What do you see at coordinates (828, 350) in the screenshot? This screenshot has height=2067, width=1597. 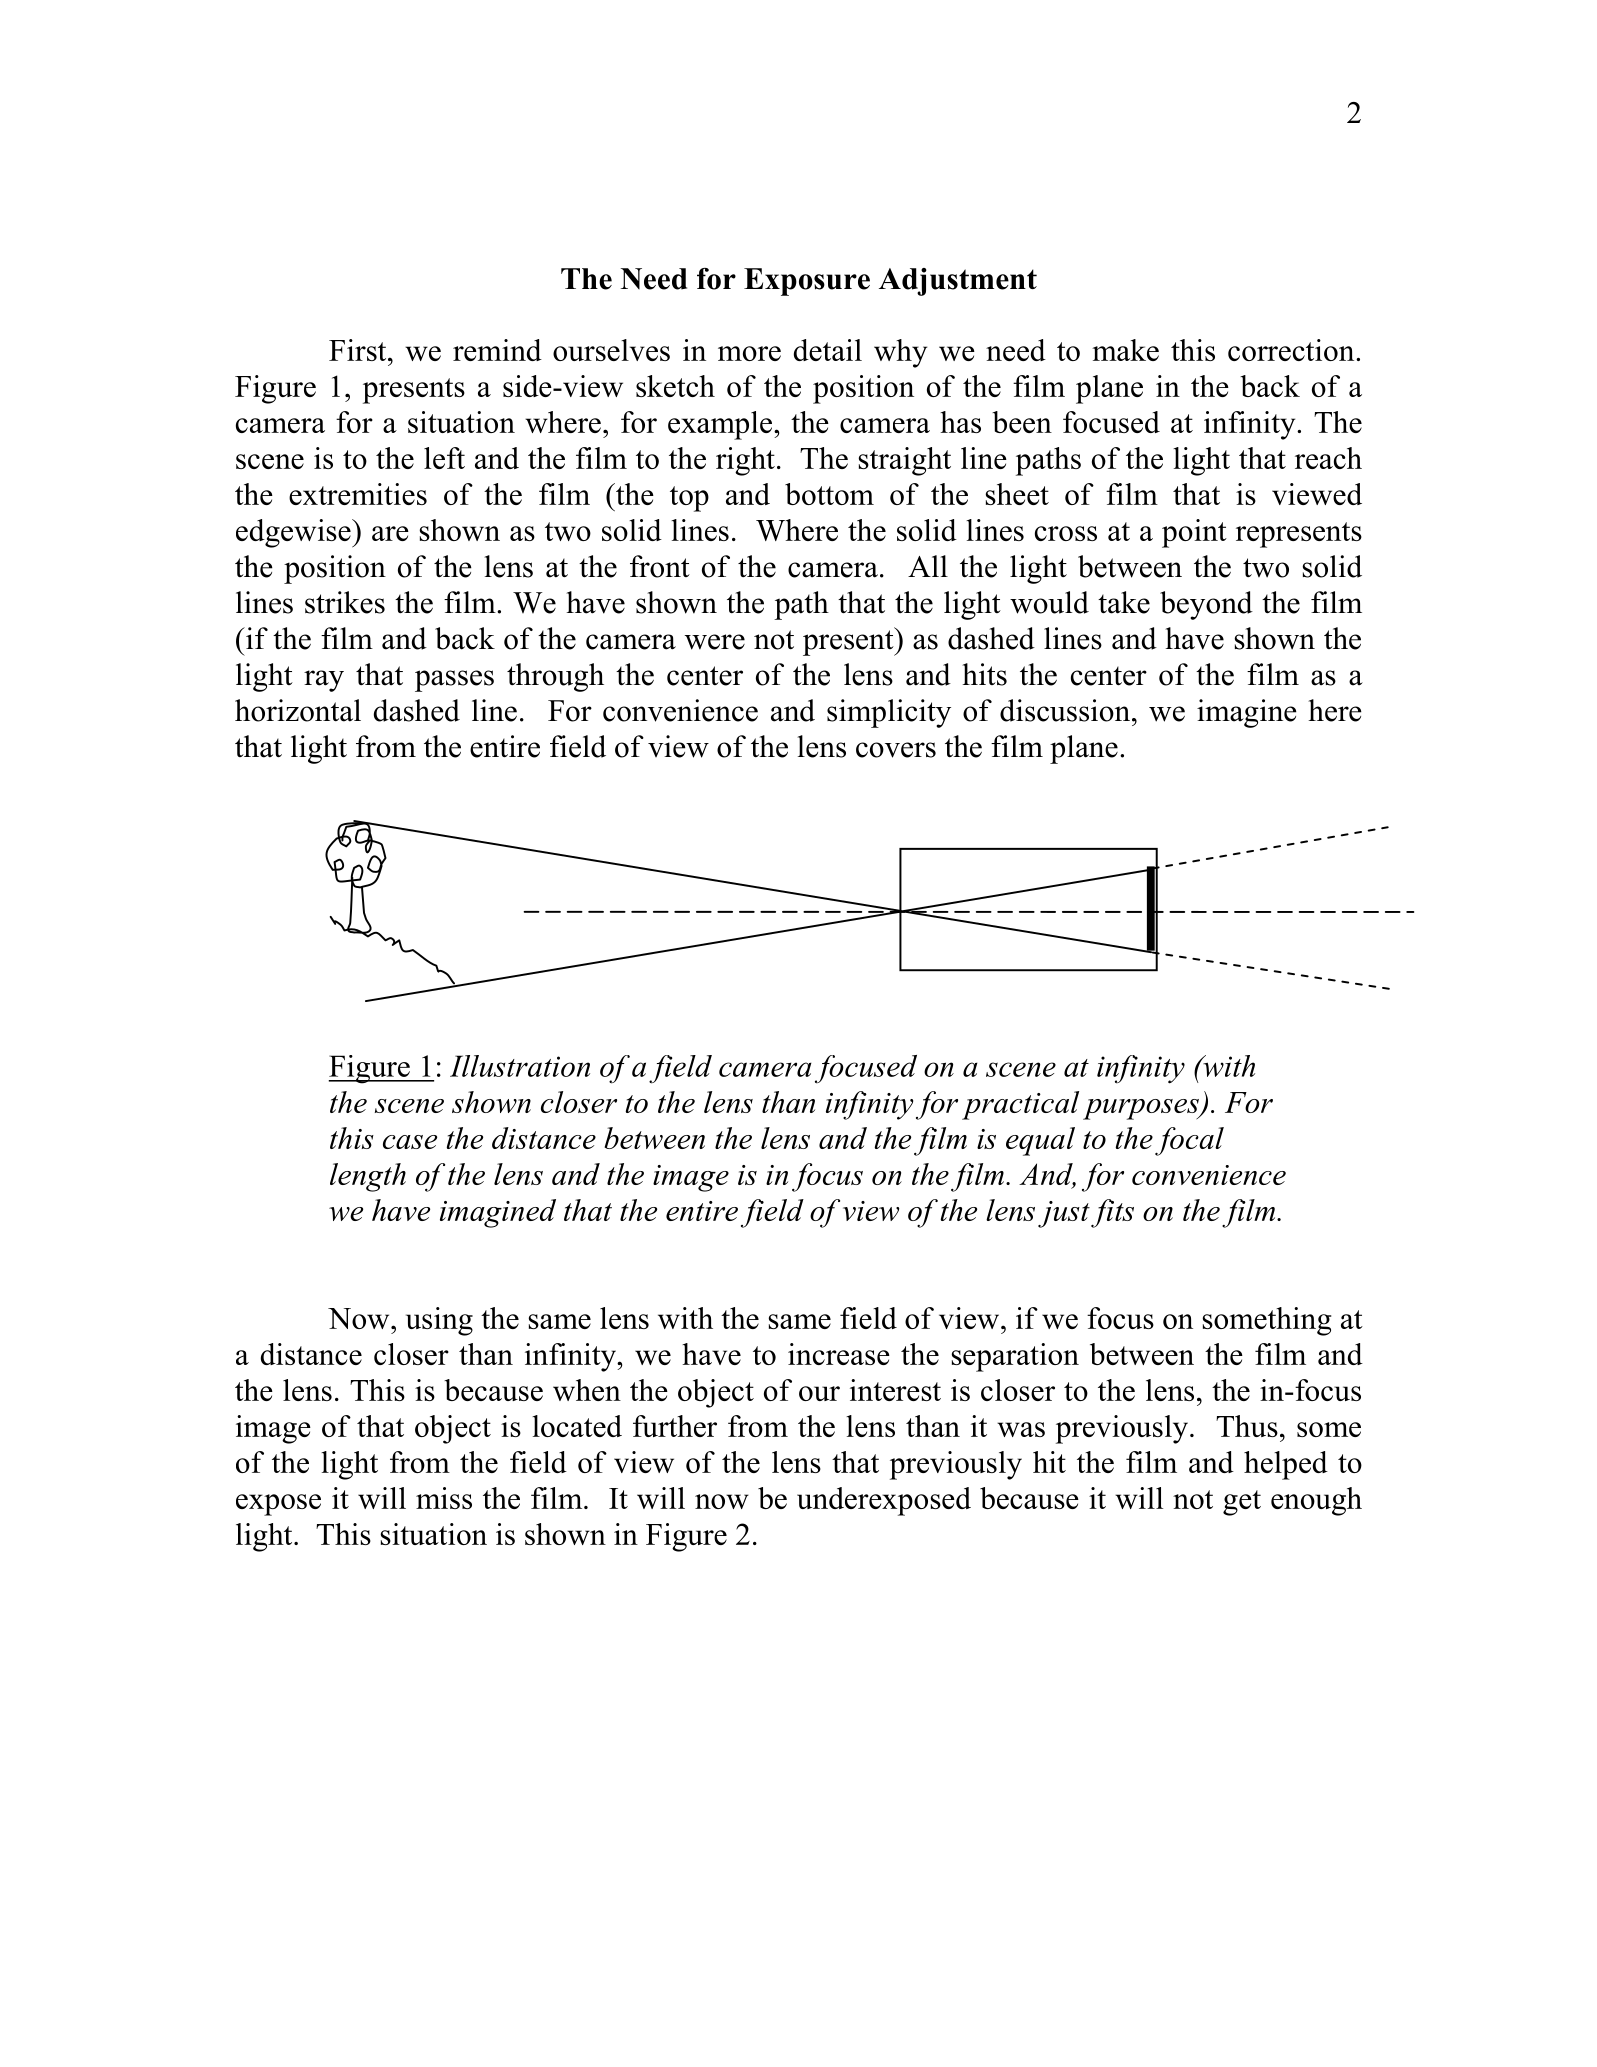 I see `detail` at bounding box center [828, 350].
